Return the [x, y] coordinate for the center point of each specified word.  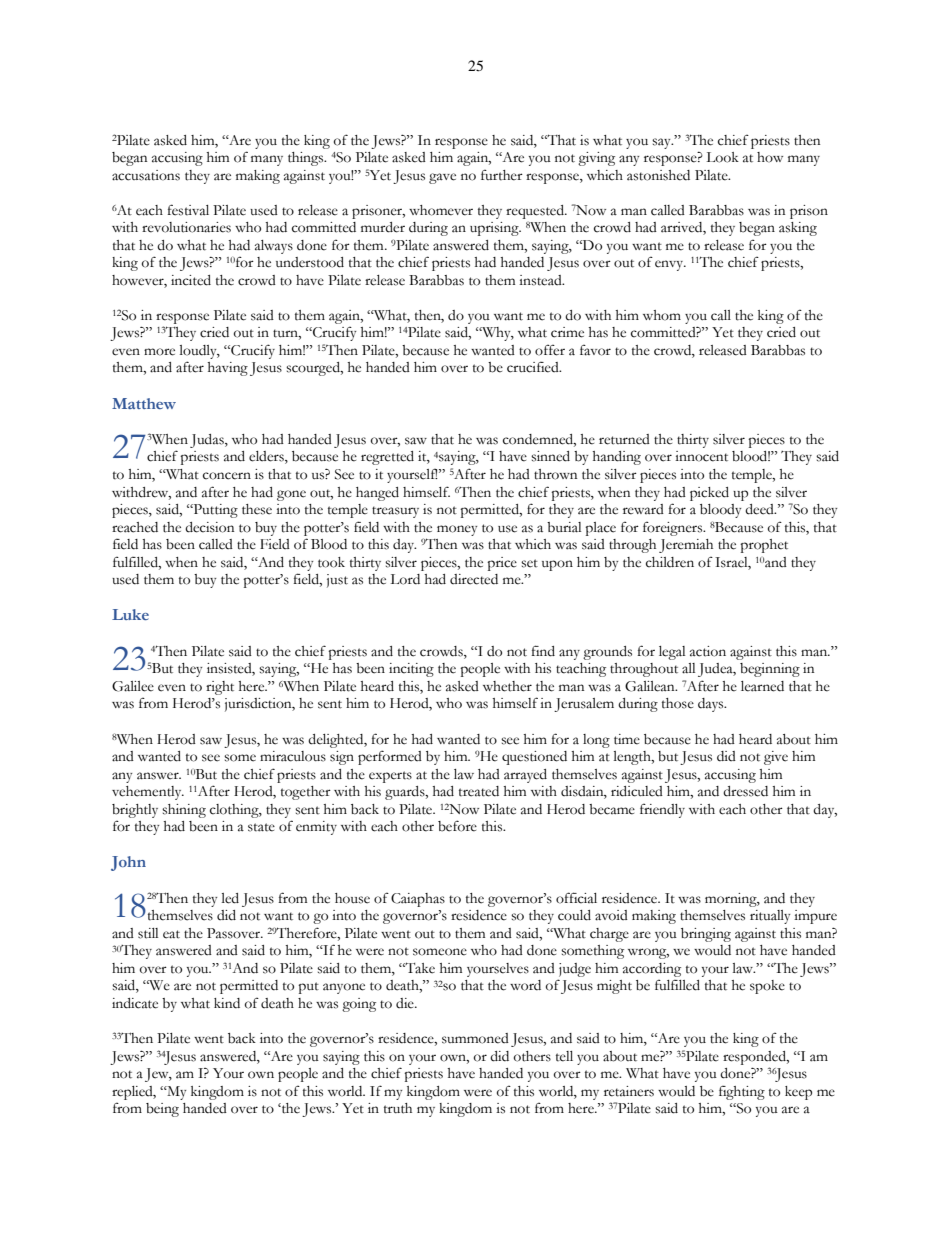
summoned [475, 1038]
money [457, 530]
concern [227, 476]
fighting [742, 1093]
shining [184, 811]
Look [722, 157]
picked [709, 494]
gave [442, 178]
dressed [745, 791]
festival [188, 210]
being [162, 1110]
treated [479, 791]
